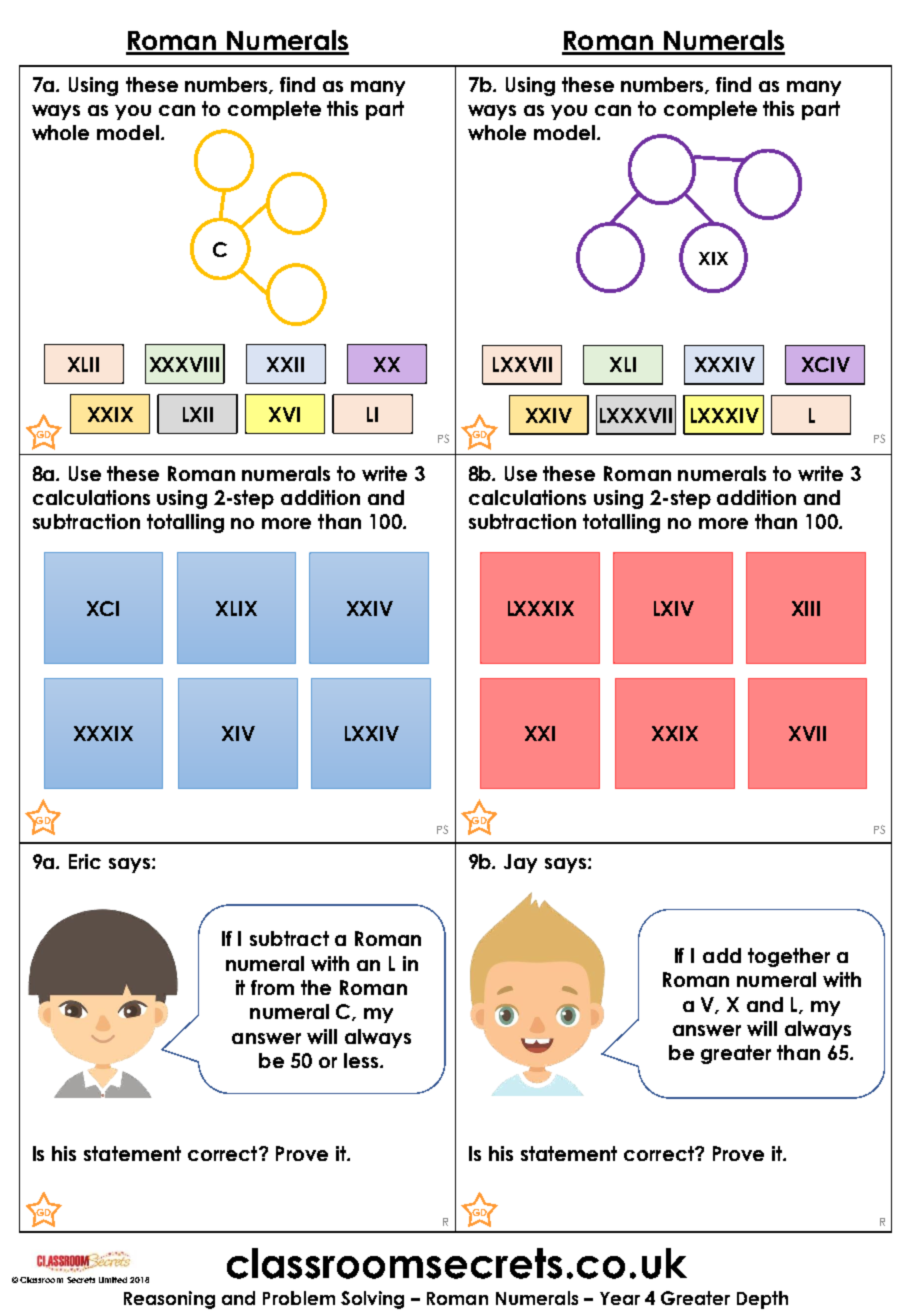 The width and height of the document is (911, 1316). What do you see at coordinates (806, 608) in the document?
I see `XIII` at bounding box center [806, 608].
